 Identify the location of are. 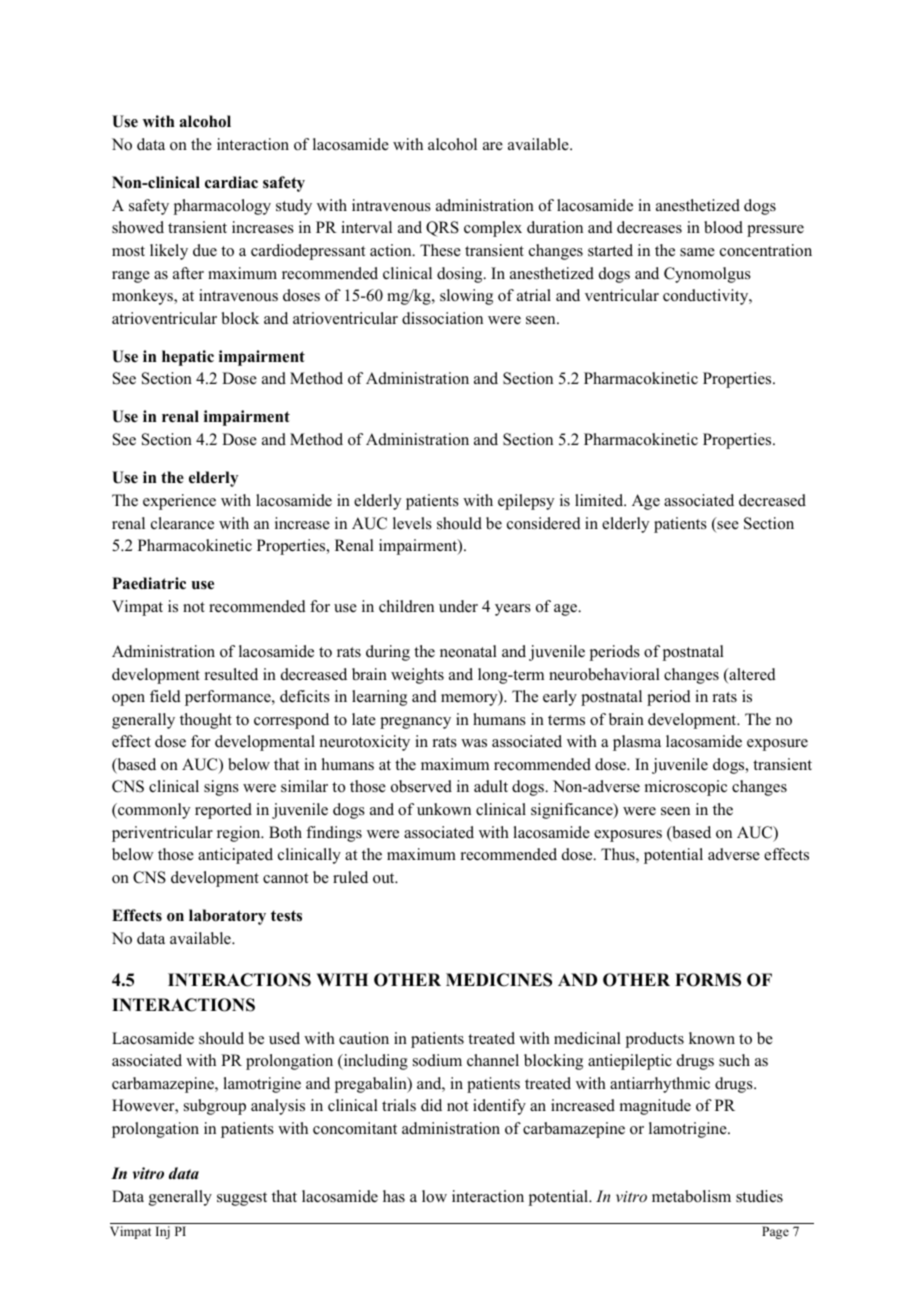
(493, 146).
